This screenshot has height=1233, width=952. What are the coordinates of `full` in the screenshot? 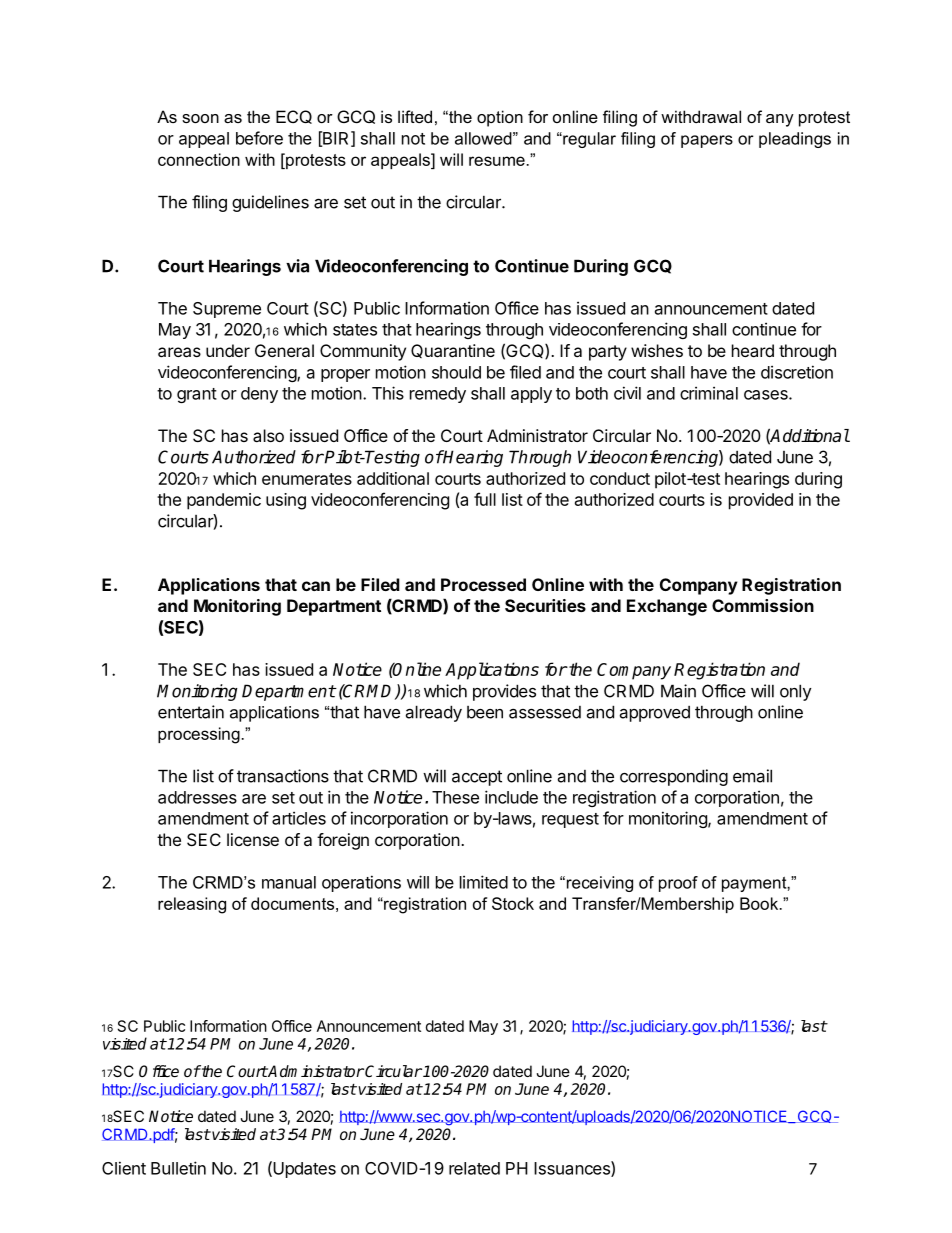 It's located at (485, 499).
